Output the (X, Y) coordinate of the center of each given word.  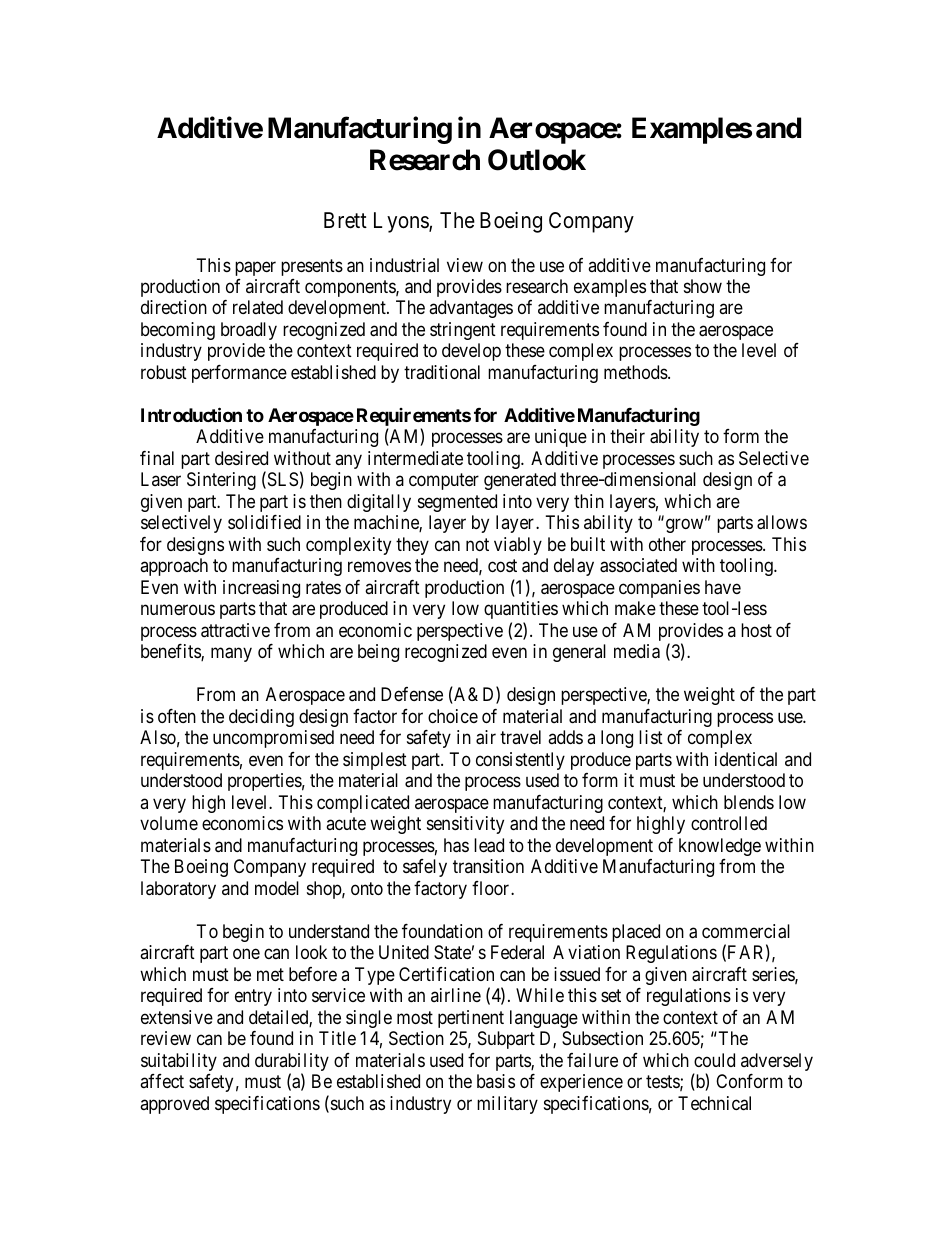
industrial (404, 265)
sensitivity (465, 825)
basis (496, 1081)
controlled (729, 823)
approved (174, 1105)
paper (255, 268)
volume (169, 823)
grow (686, 526)
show (703, 286)
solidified (264, 522)
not (477, 544)
